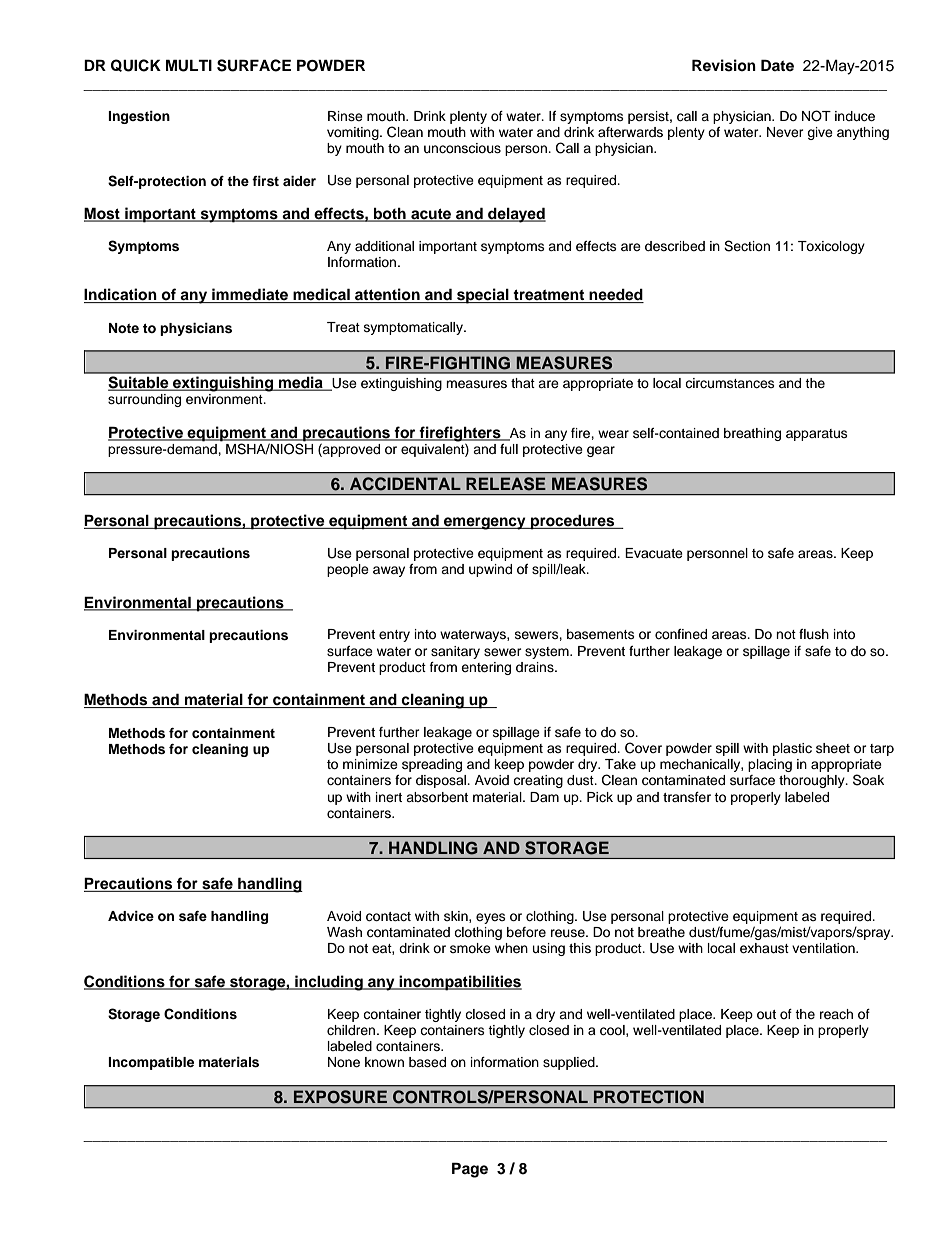 This page has width=952, height=1233. Describe the element at coordinates (470, 1170) in the page. I see `Page` at that location.
